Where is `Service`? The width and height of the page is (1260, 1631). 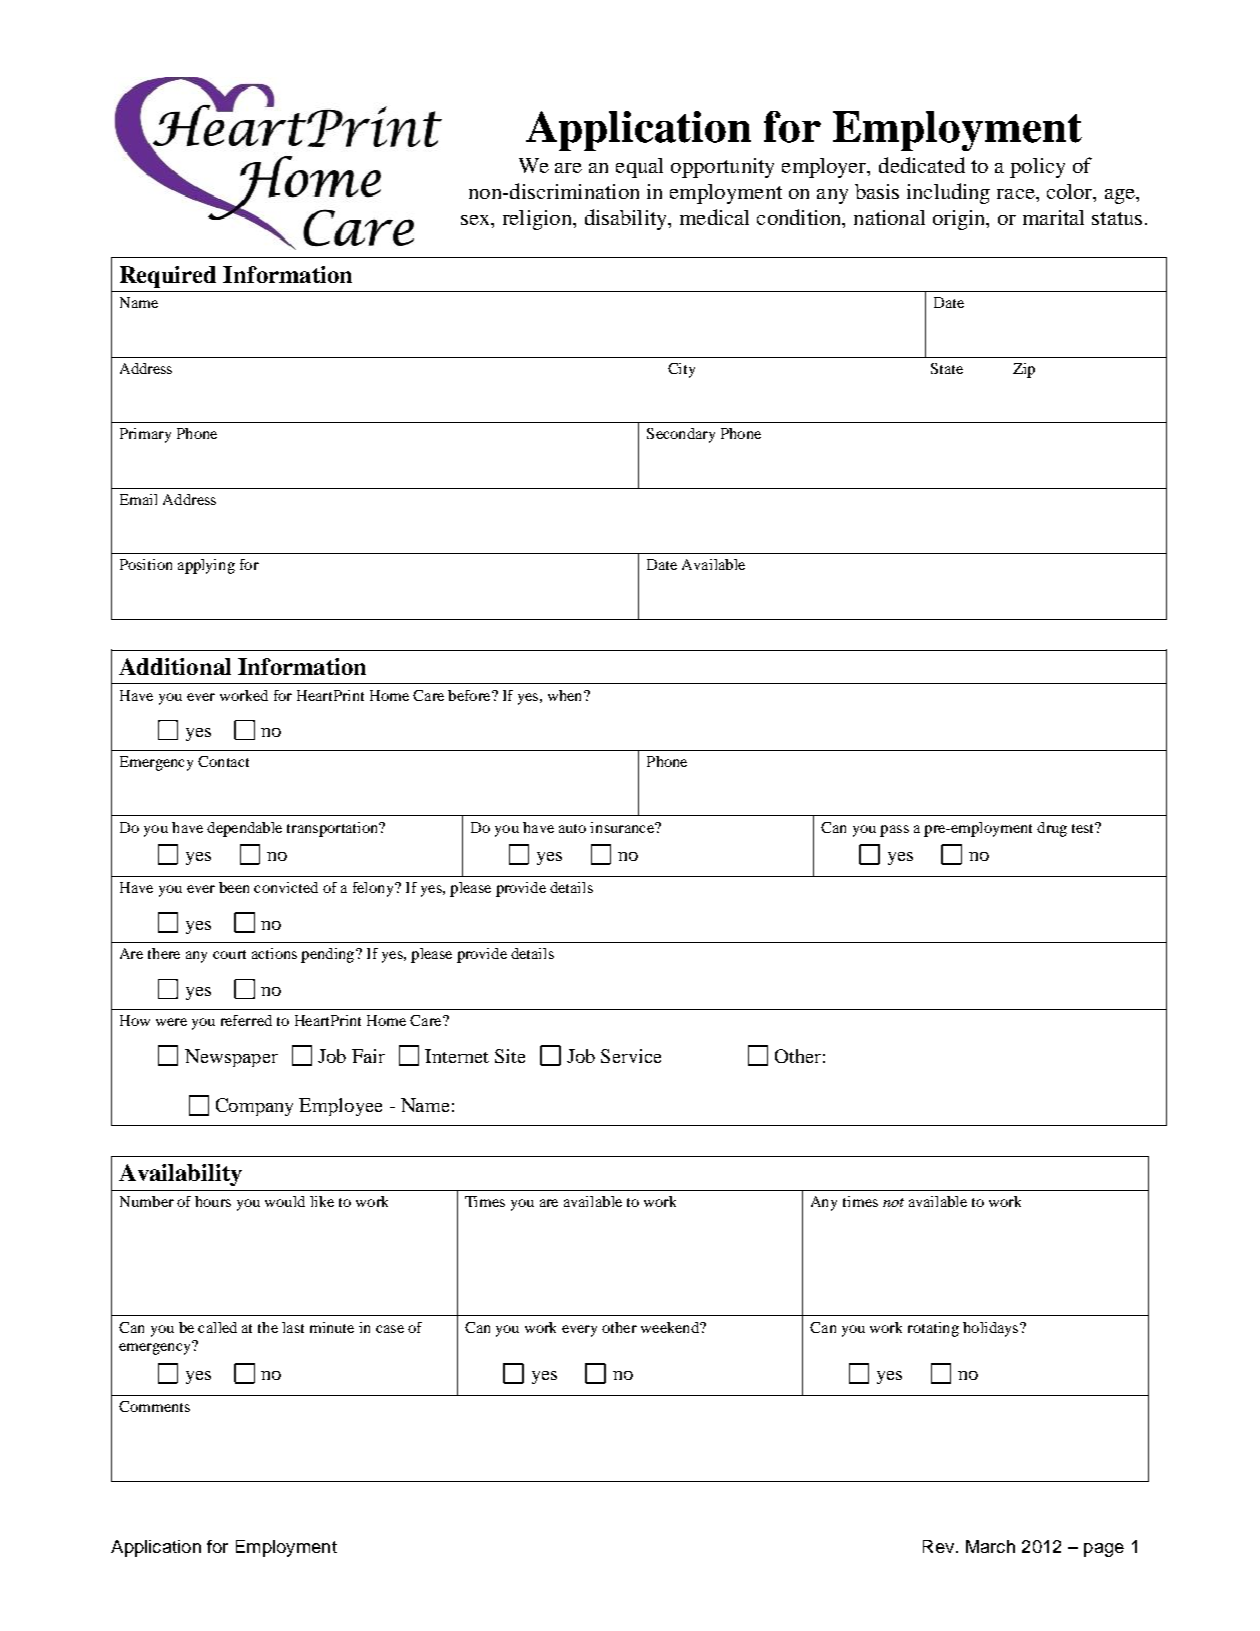
Service is located at coordinates (631, 1056).
